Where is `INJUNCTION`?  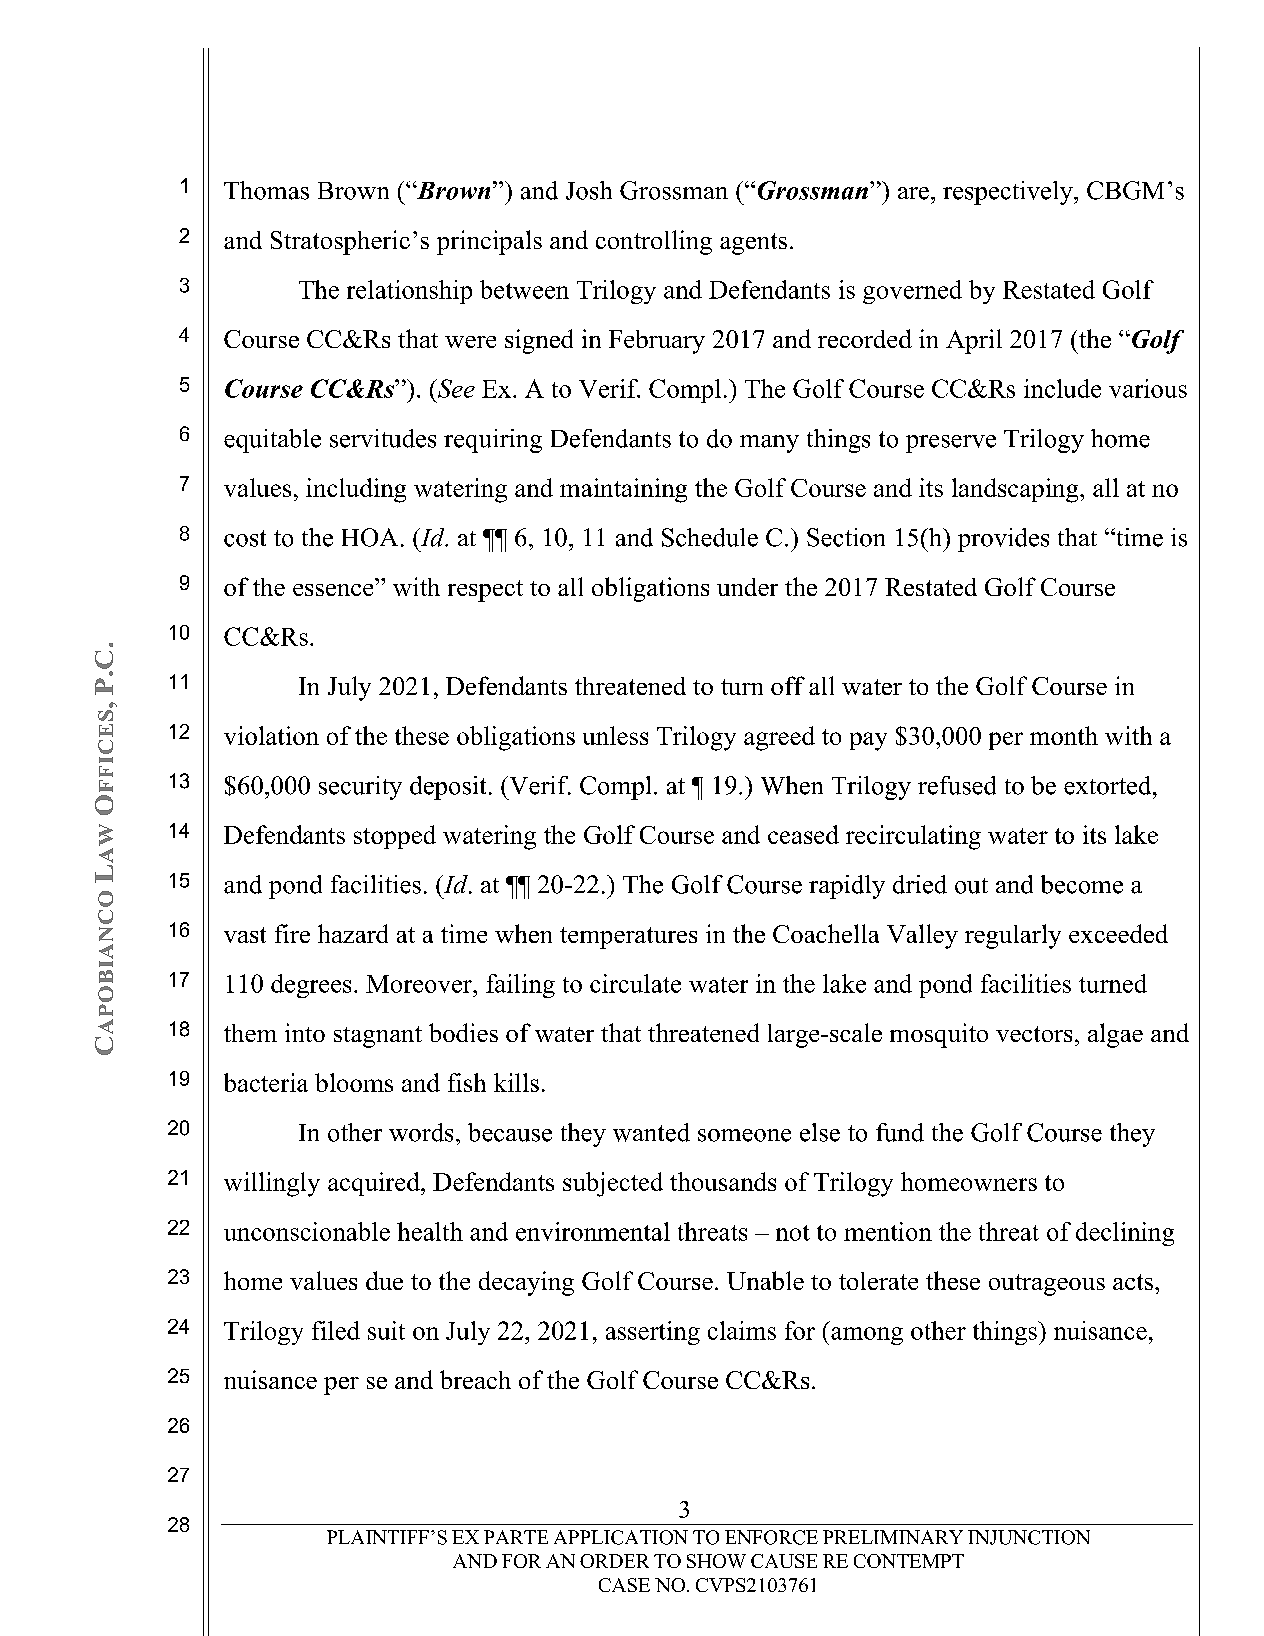 INJUNCTION is located at coordinates (1029, 1537).
